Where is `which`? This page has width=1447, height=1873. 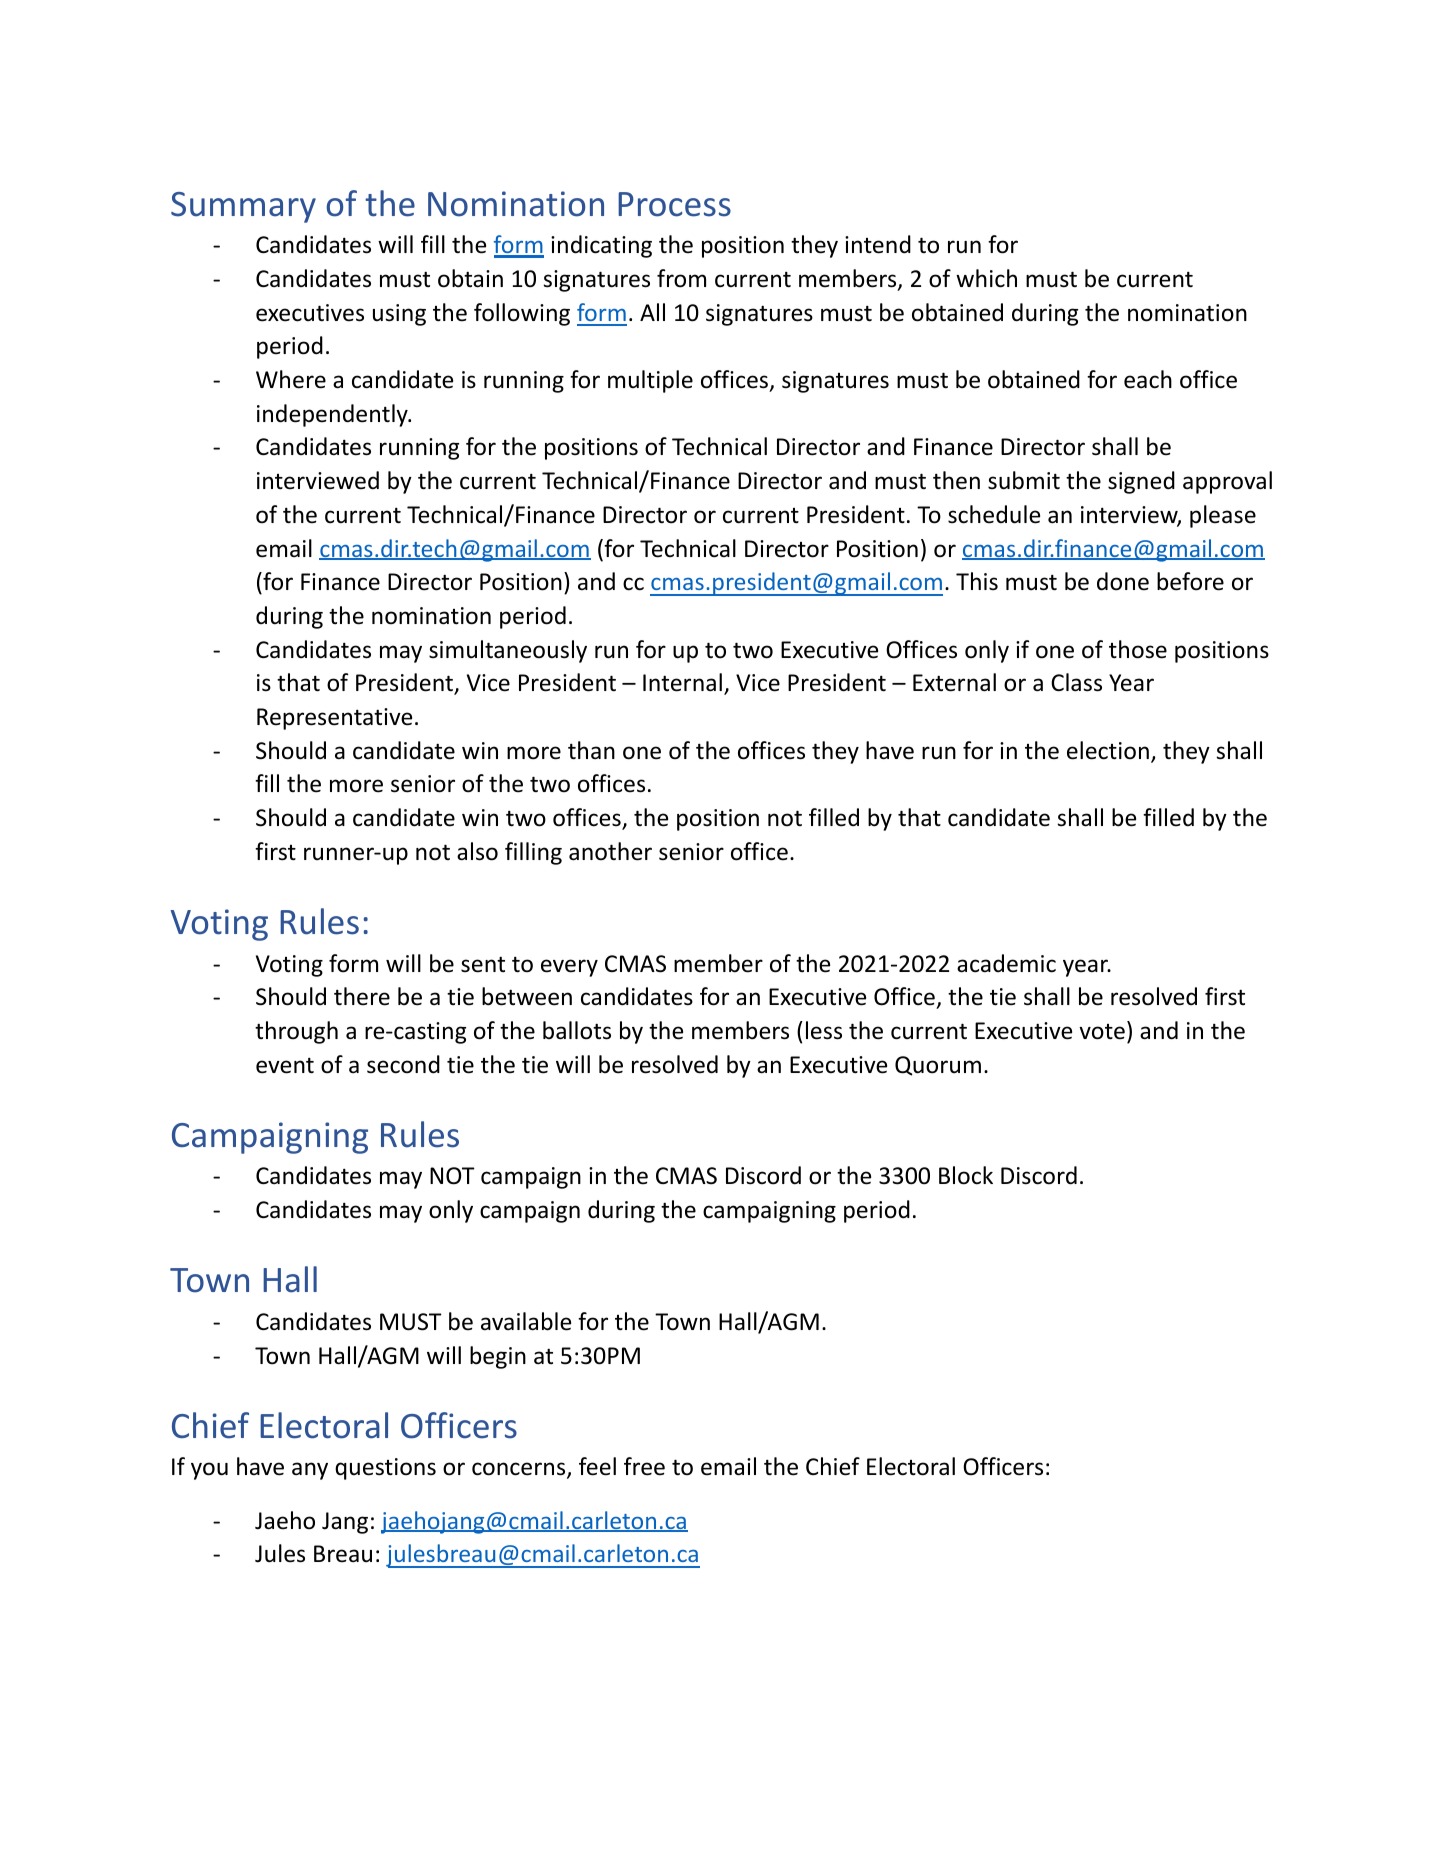 which is located at coordinates (986, 278).
